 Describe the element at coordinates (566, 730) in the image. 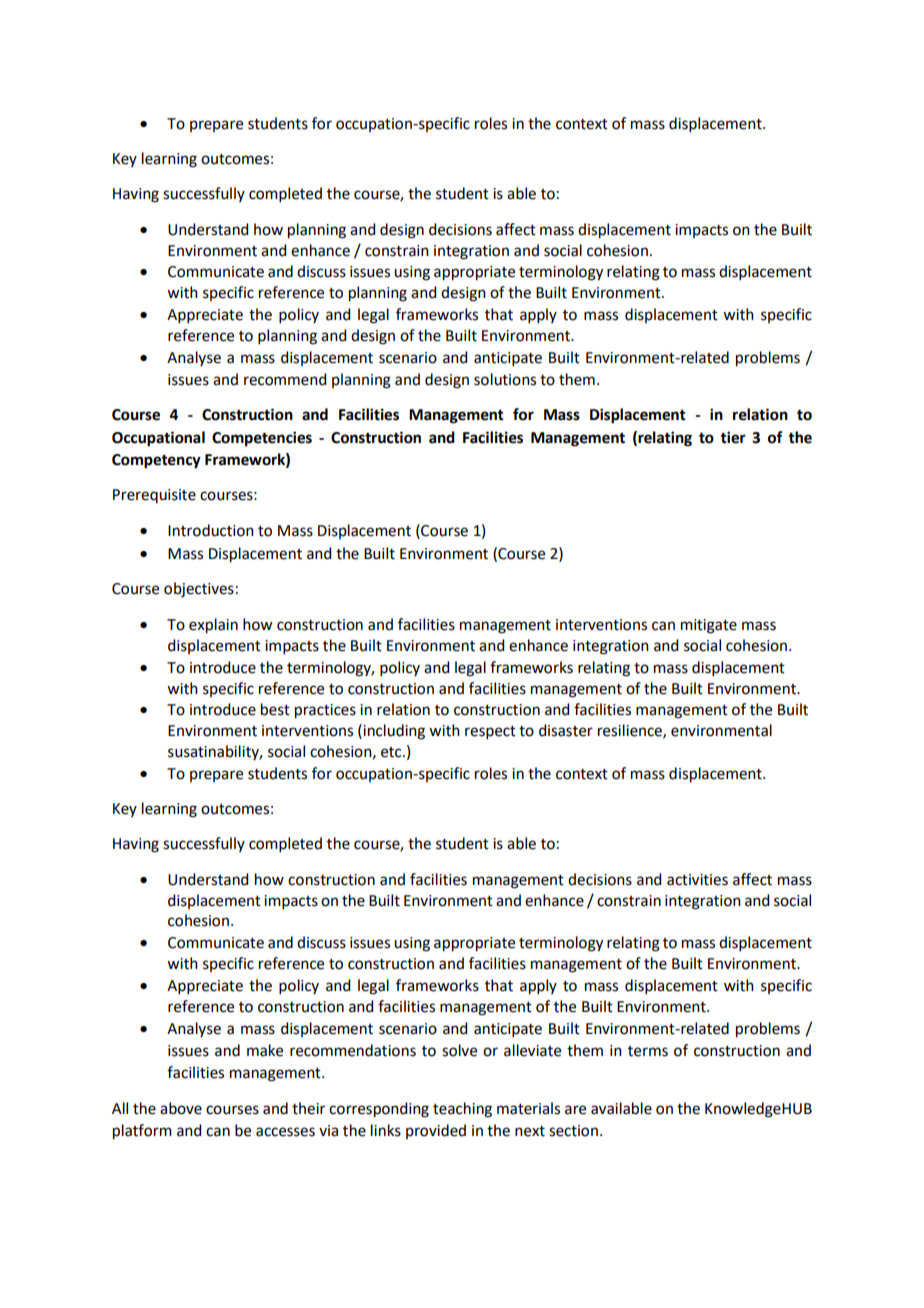

I see `disaster` at that location.
